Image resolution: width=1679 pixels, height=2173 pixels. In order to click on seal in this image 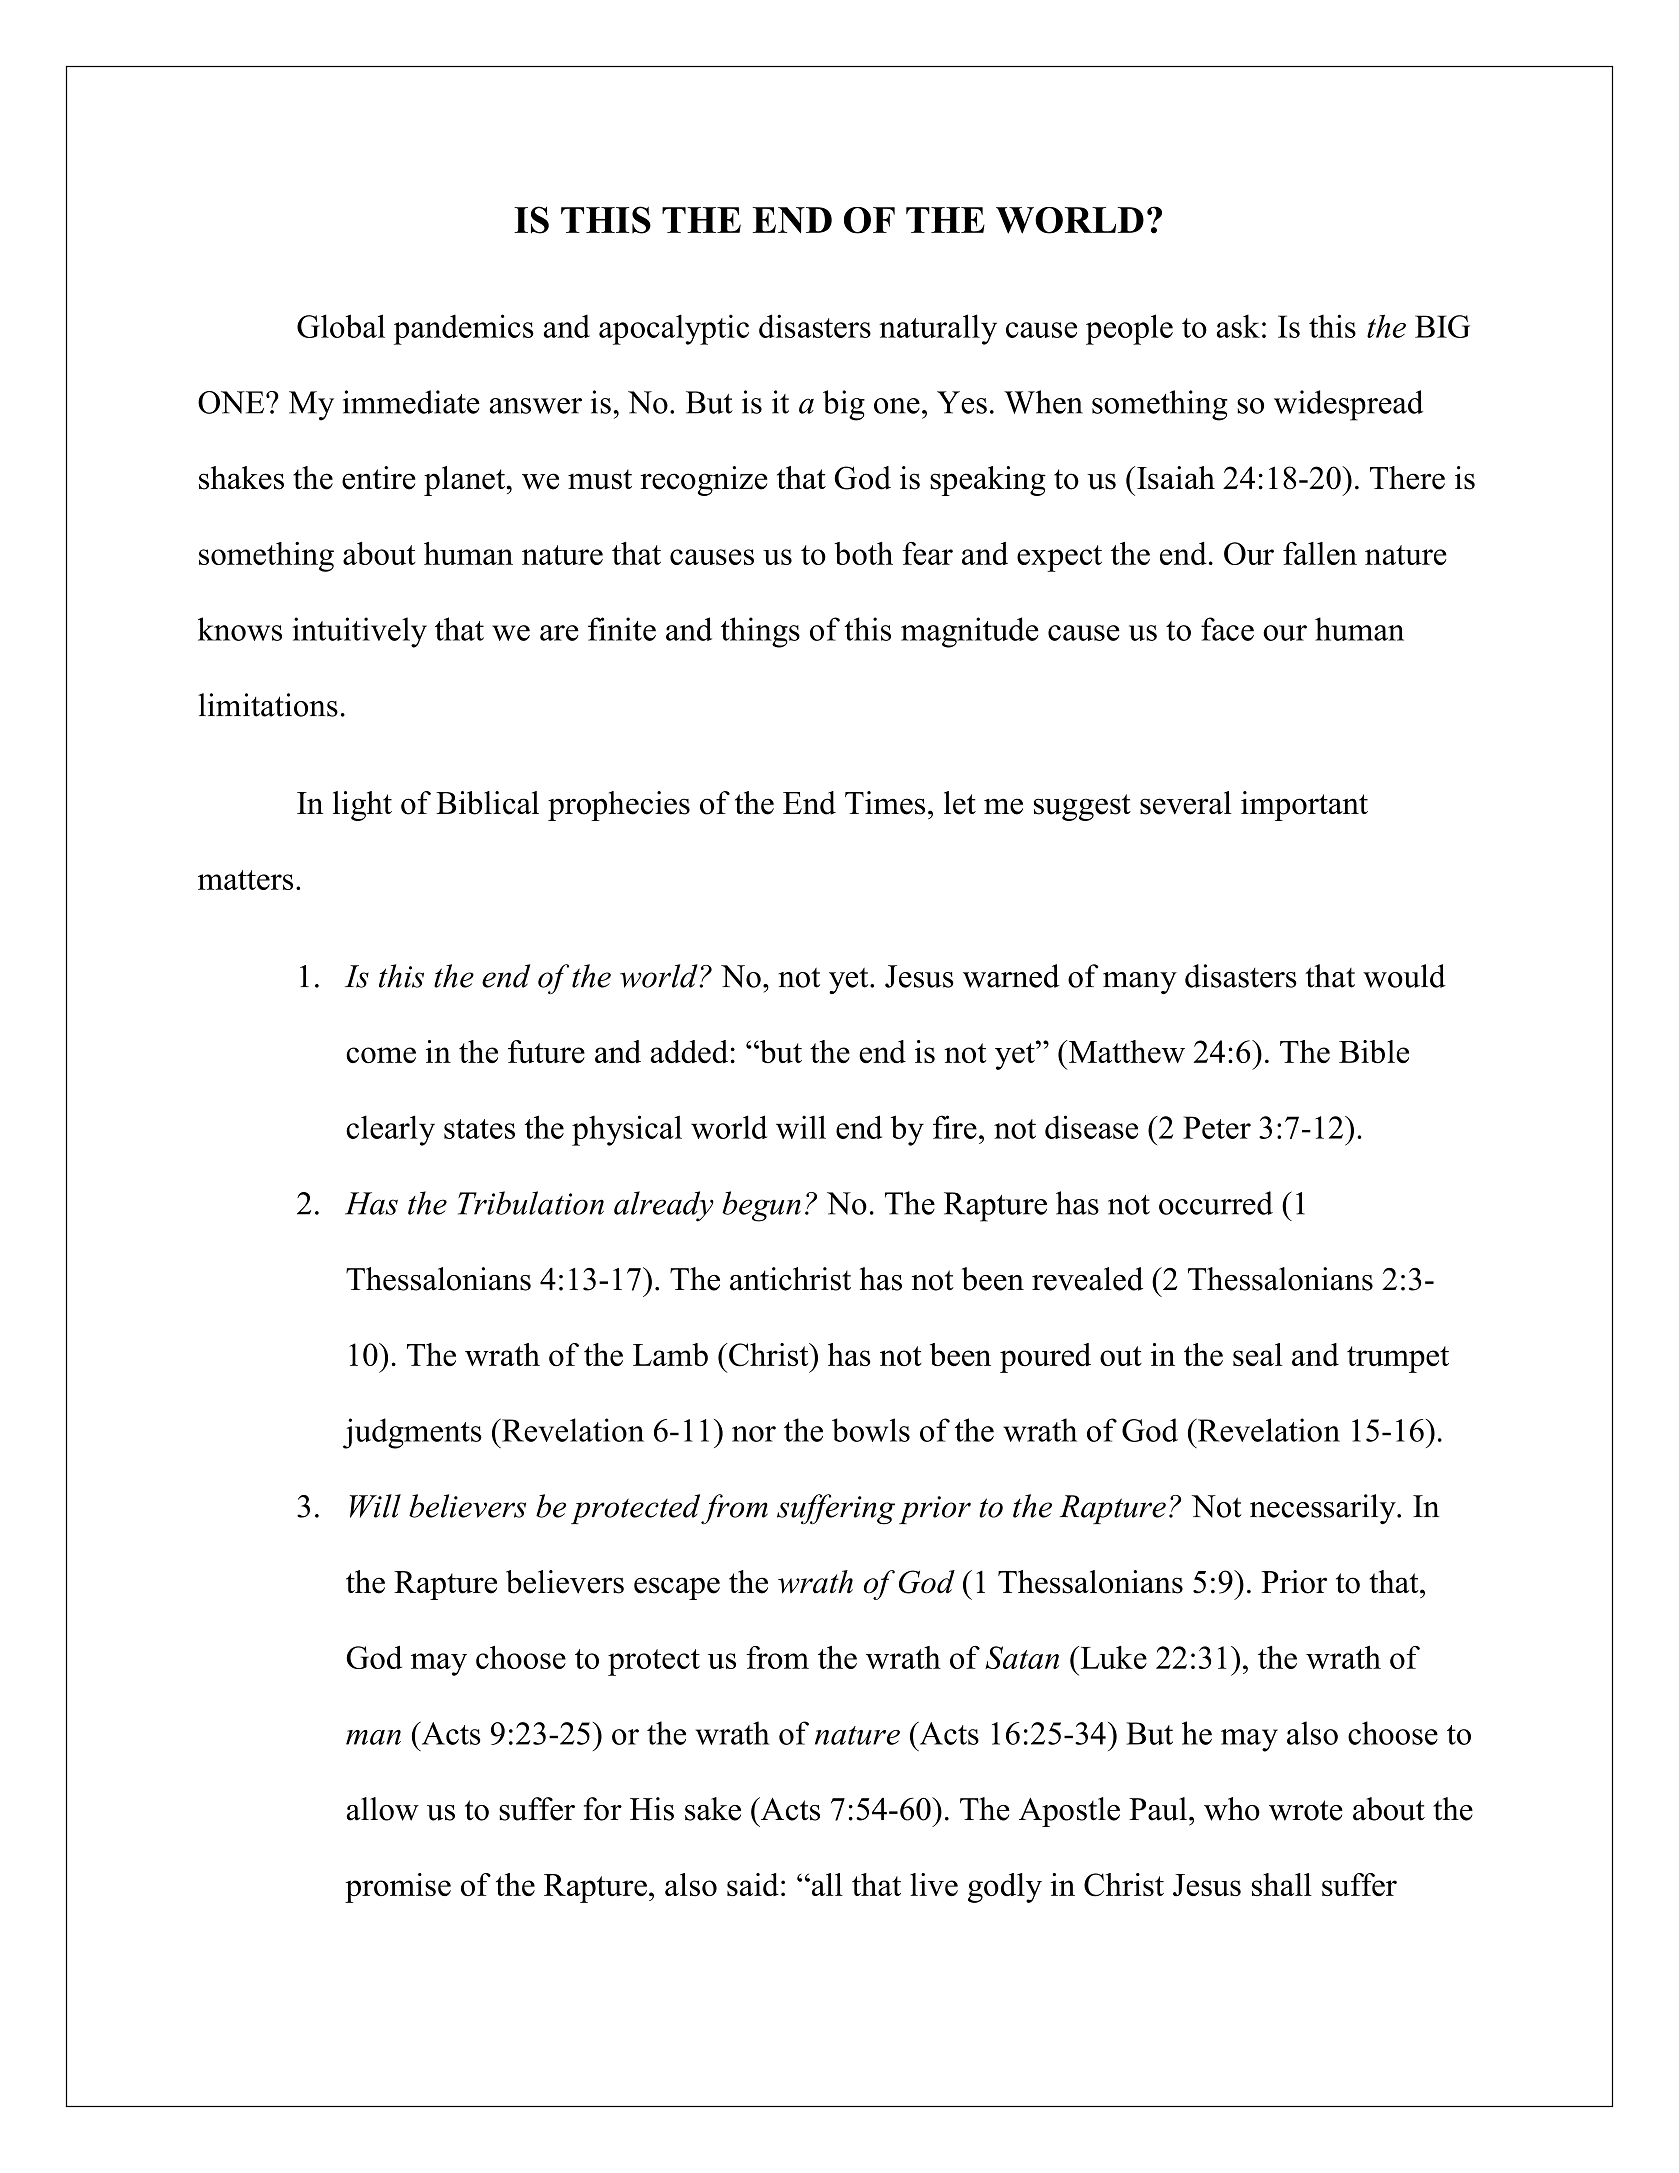, I will do `click(1258, 1354)`.
